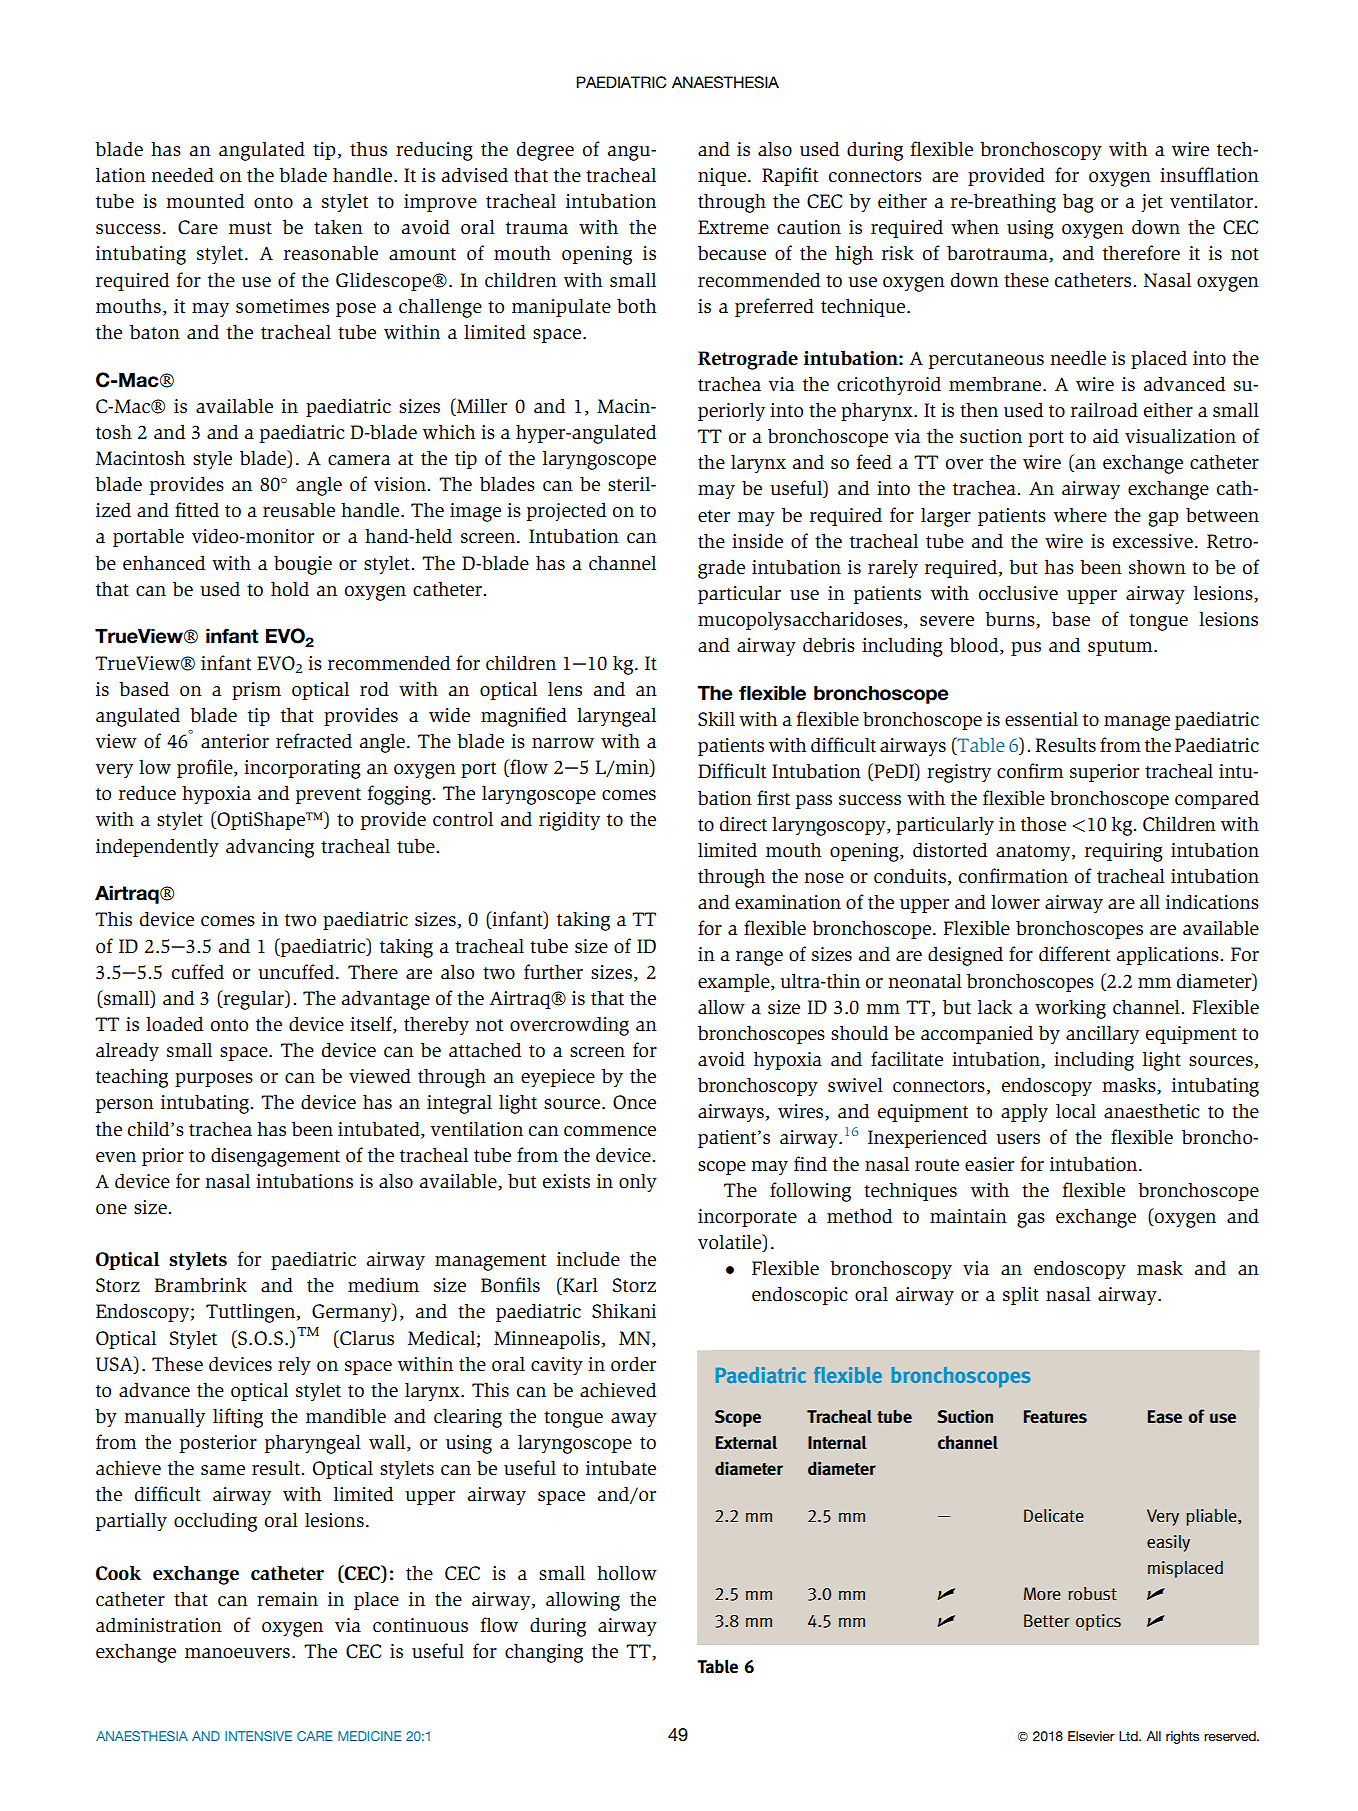  What do you see at coordinates (716, 718) in the document?
I see `Skill` at bounding box center [716, 718].
